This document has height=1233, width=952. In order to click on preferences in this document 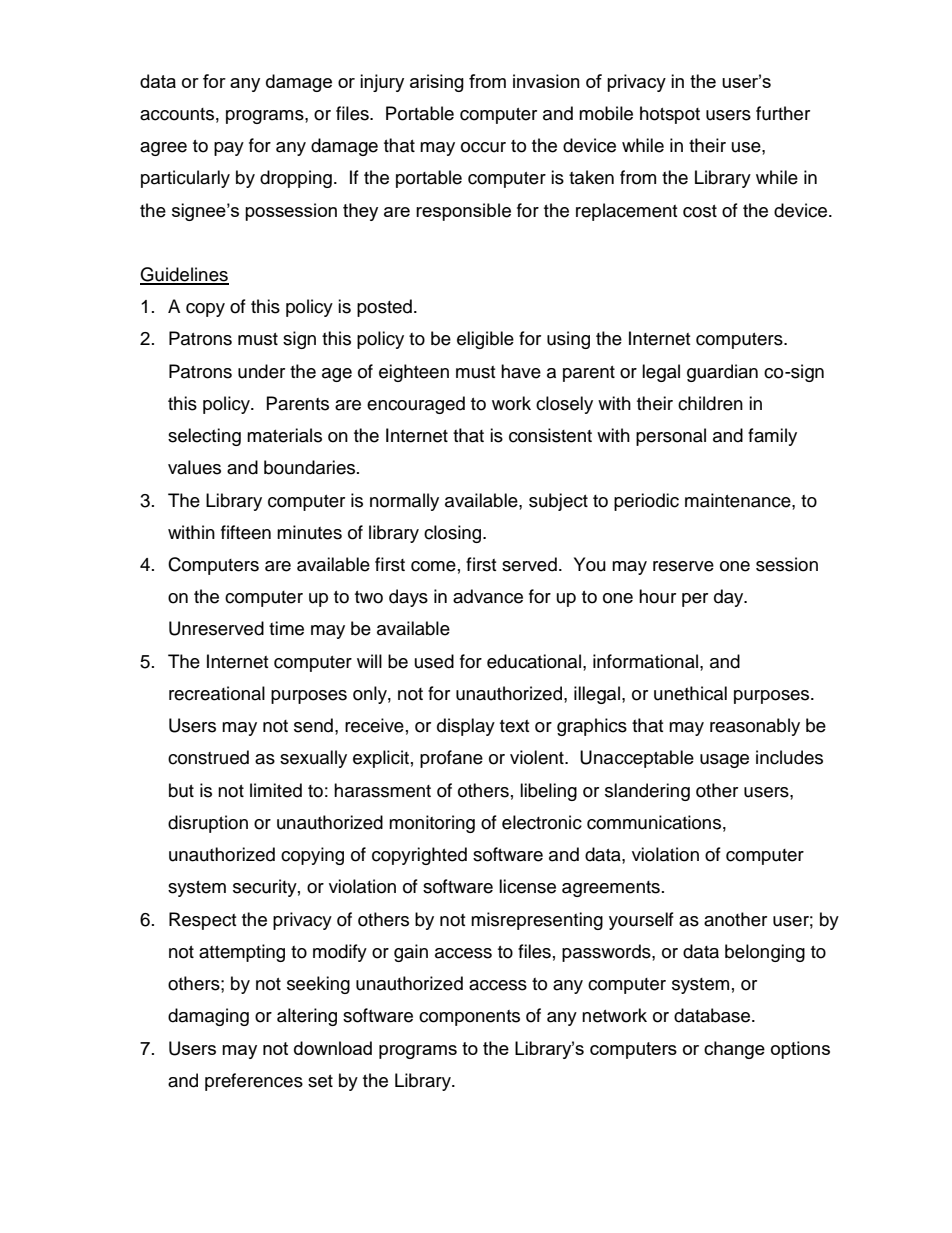, I will do `click(254, 1082)`.
